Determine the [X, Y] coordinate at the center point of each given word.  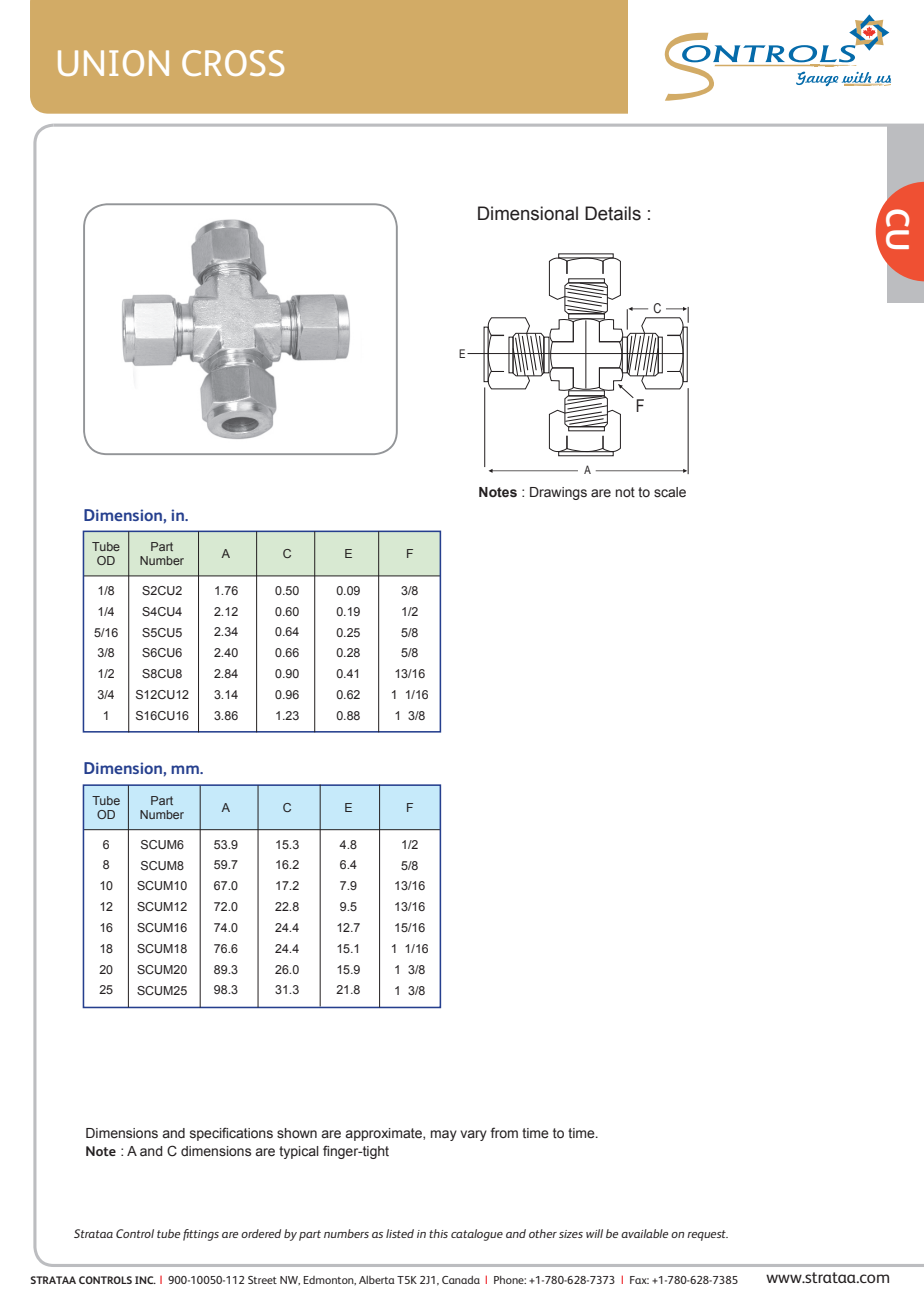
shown [297, 1133]
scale [670, 492]
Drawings [558, 493]
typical [299, 1152]
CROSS [233, 63]
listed [400, 1233]
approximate [384, 1134]
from [504, 1132]
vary [473, 1135]
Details [613, 213]
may [444, 1135]
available [644, 1233]
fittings [201, 1235]
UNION [113, 63]
